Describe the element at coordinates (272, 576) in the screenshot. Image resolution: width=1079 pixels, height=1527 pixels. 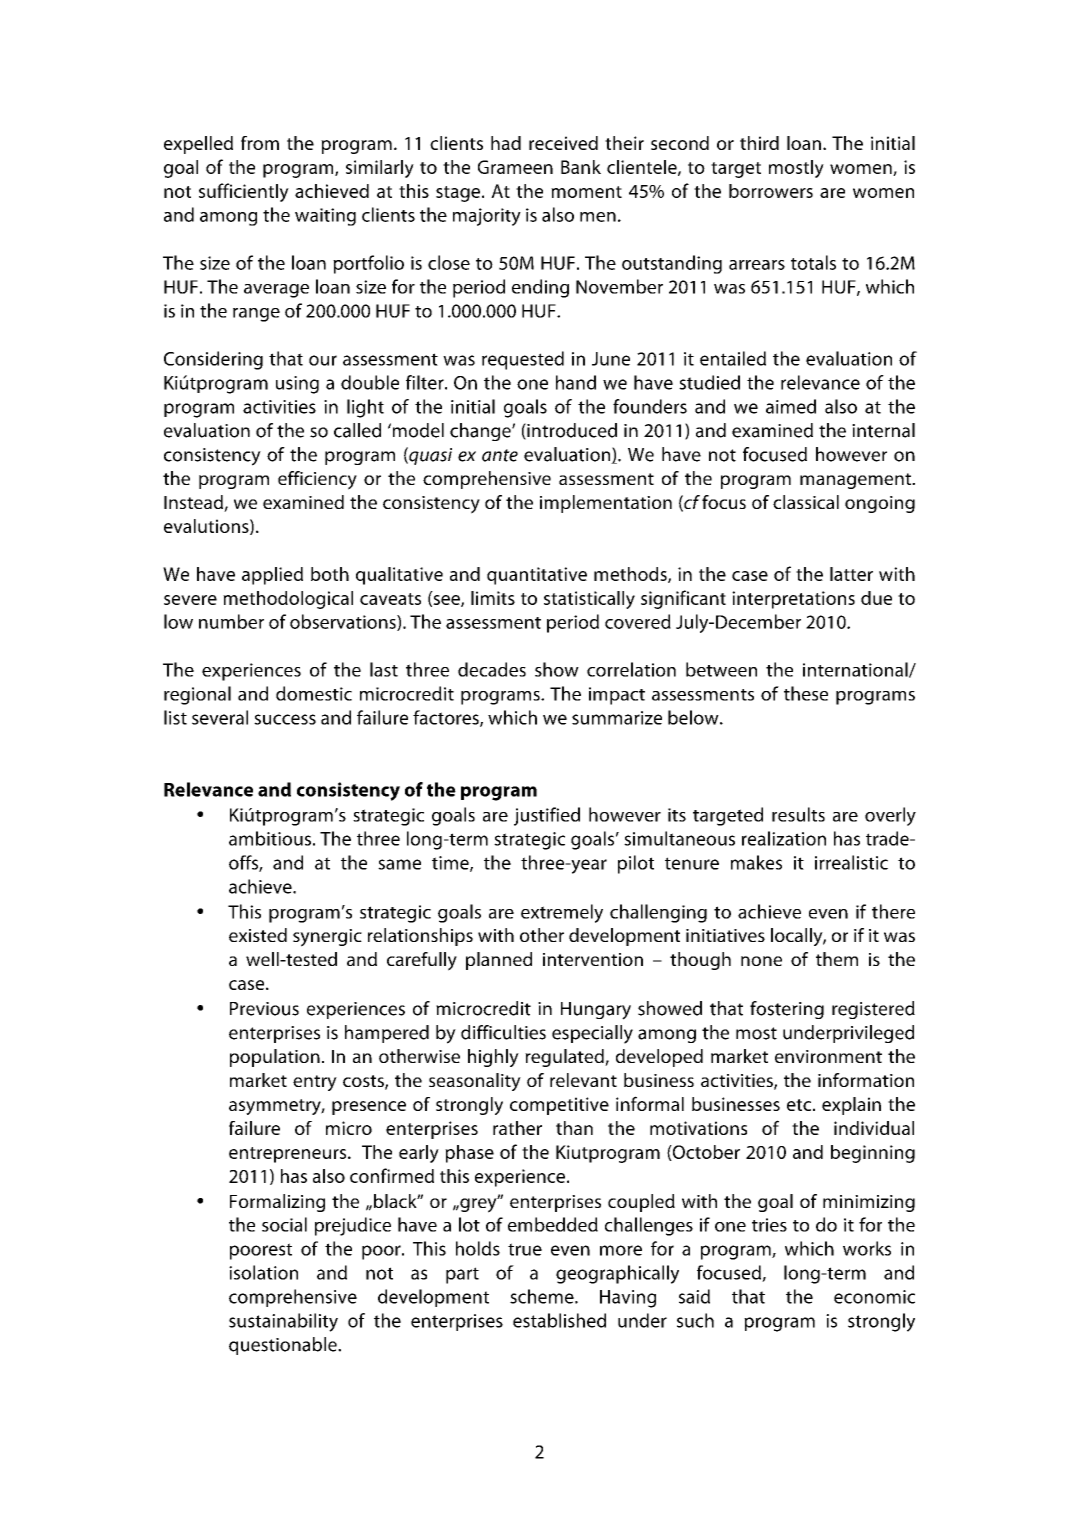
I see `applied` at that location.
